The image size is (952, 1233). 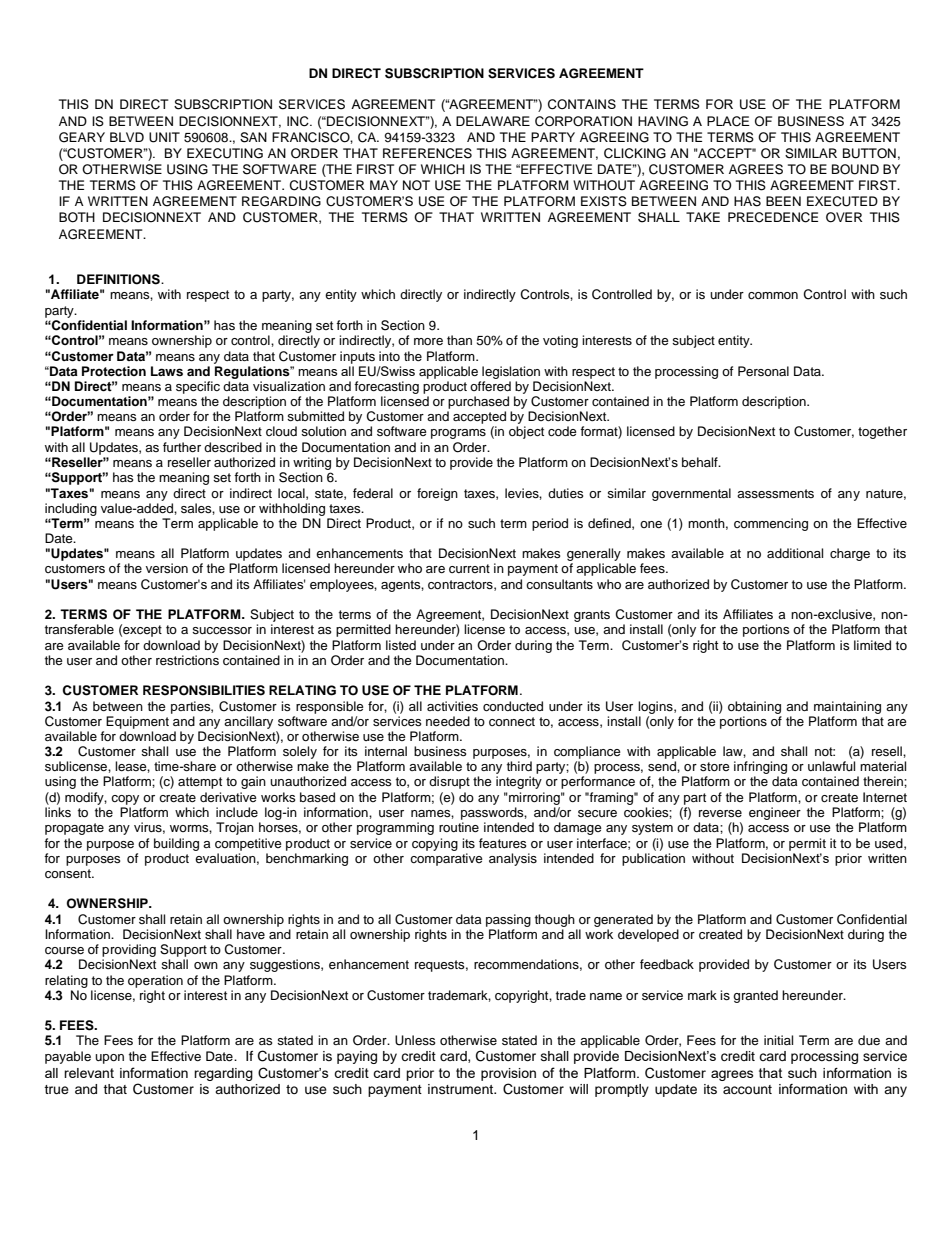 I want to click on PLACE, so click(x=728, y=121).
